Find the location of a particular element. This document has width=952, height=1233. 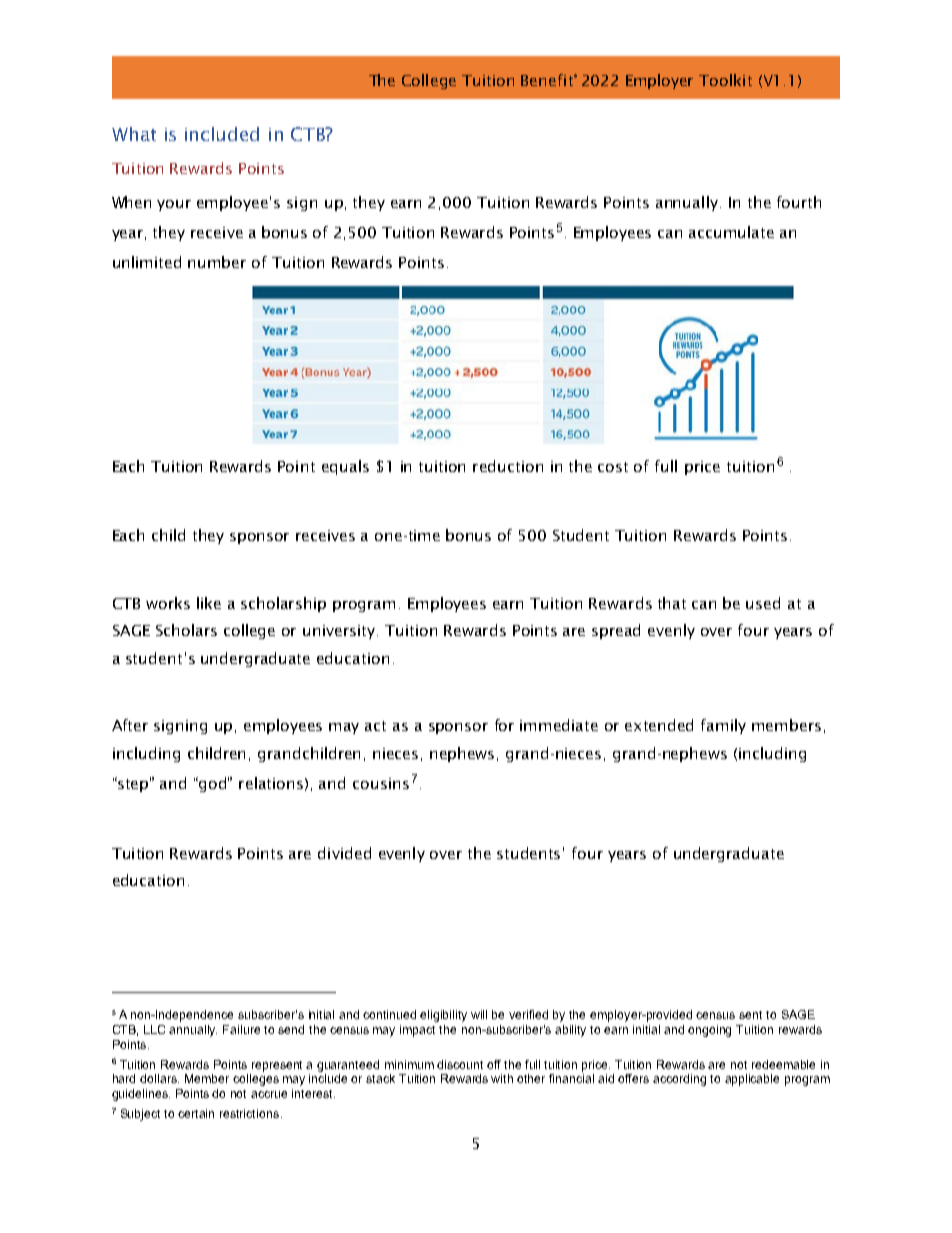

certain is located at coordinates (196, 1113).
